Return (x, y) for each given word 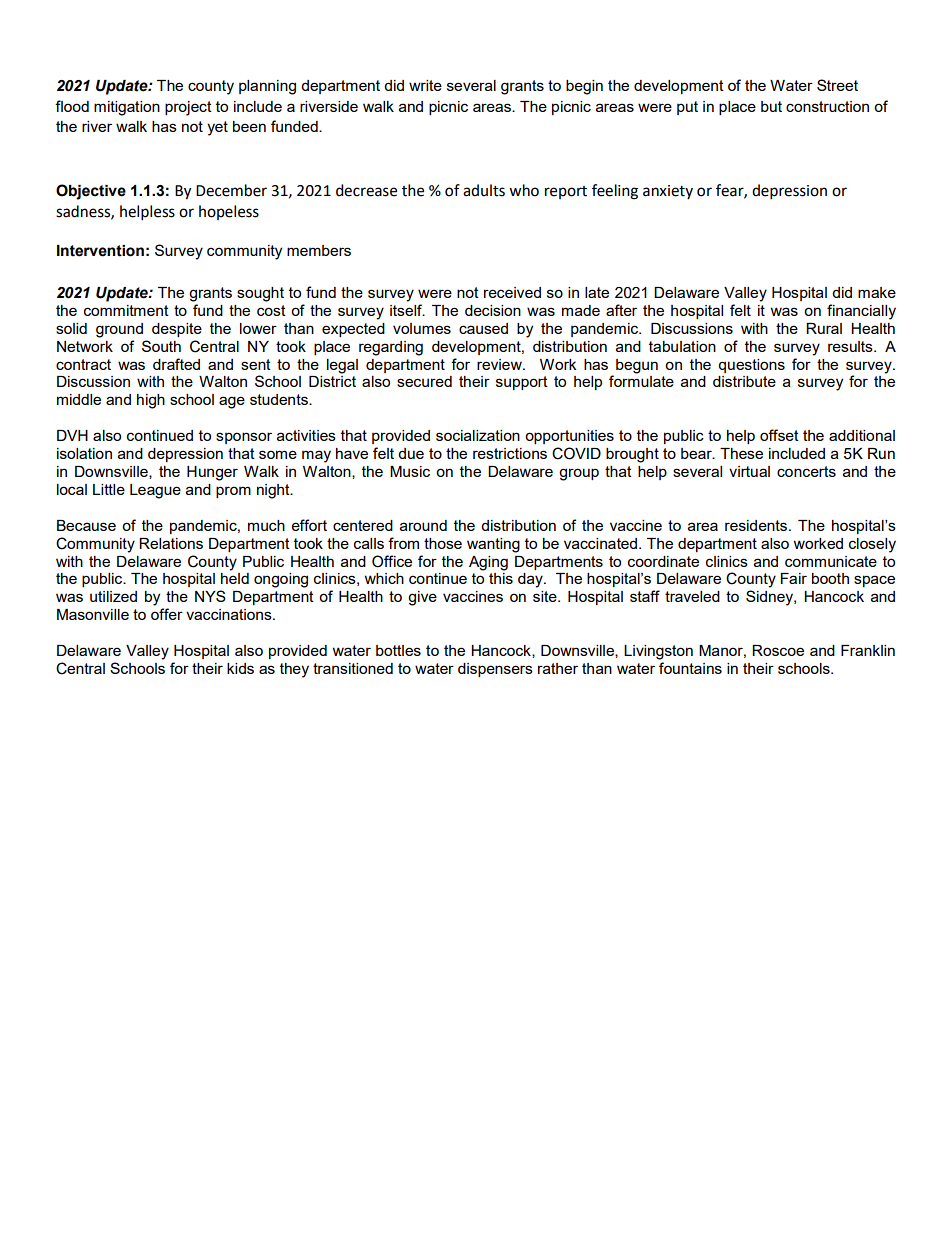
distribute (744, 381)
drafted (176, 364)
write (425, 85)
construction (827, 106)
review (500, 364)
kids (240, 668)
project (188, 108)
